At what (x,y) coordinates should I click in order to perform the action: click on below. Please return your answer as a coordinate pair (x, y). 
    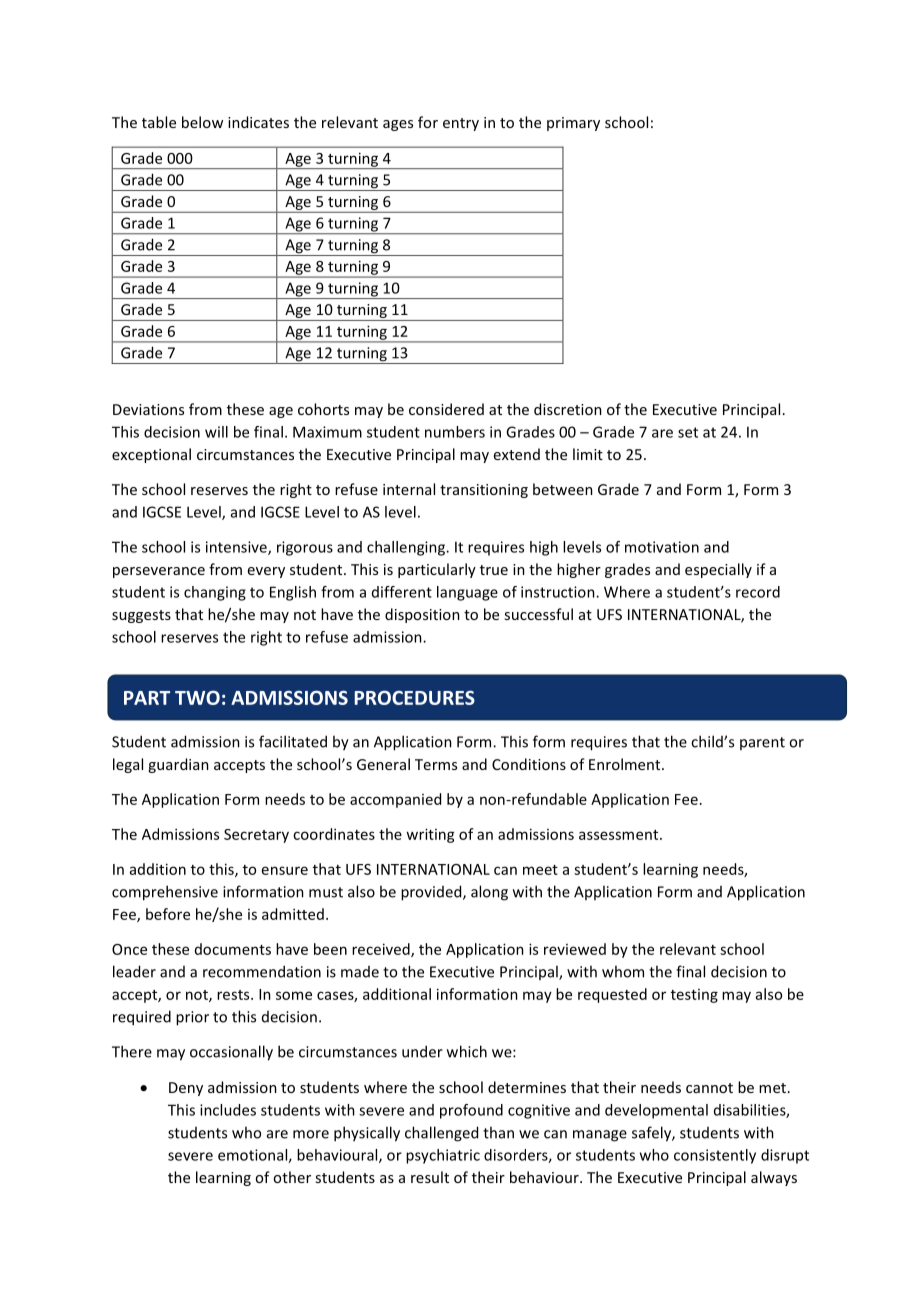
    Looking at the image, I should click on (202, 122).
